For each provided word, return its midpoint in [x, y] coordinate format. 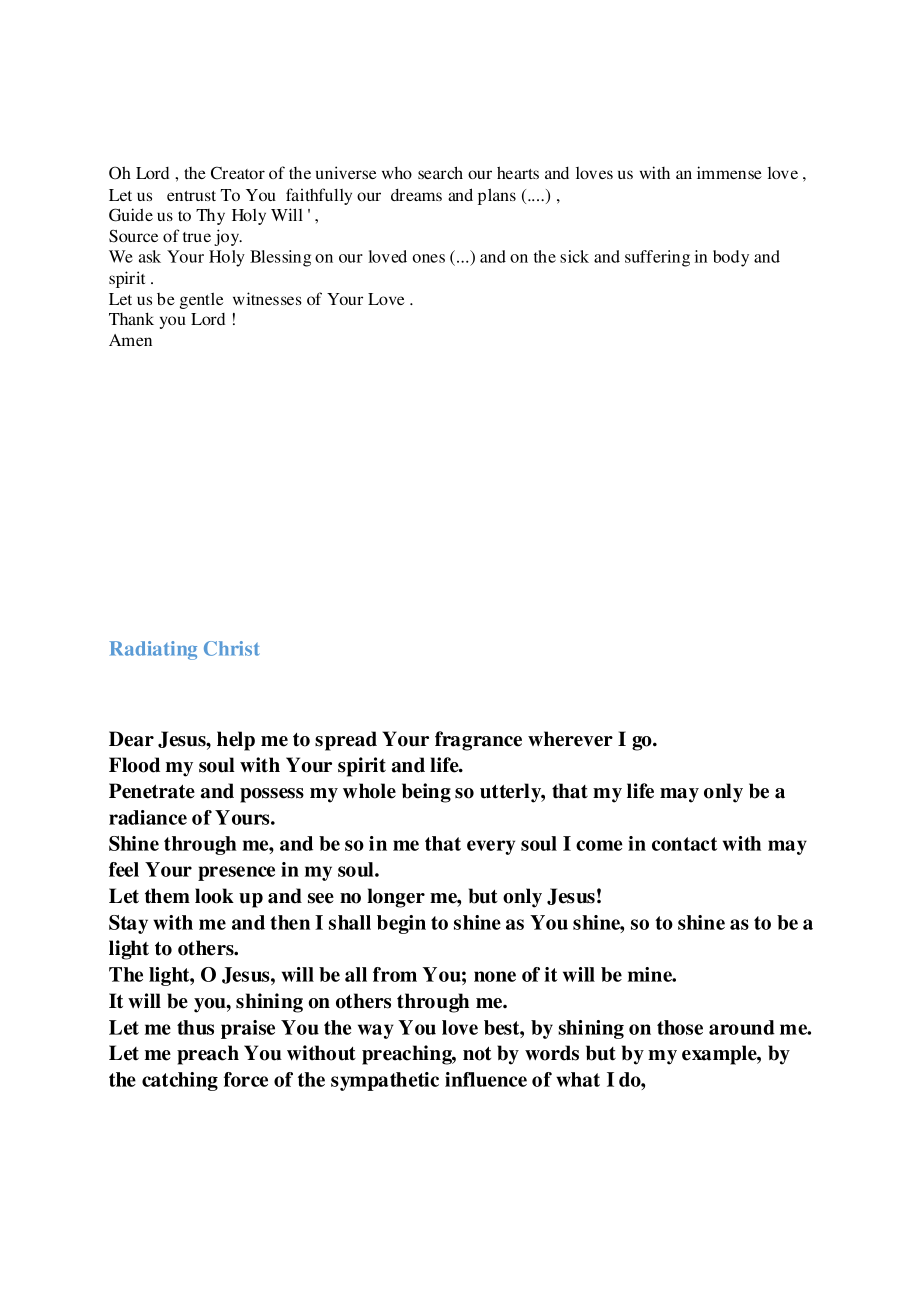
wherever [570, 739]
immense [729, 172]
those [680, 1027]
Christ [232, 648]
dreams [416, 195]
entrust [191, 196]
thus [195, 1027]
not [477, 1053]
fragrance [478, 741]
